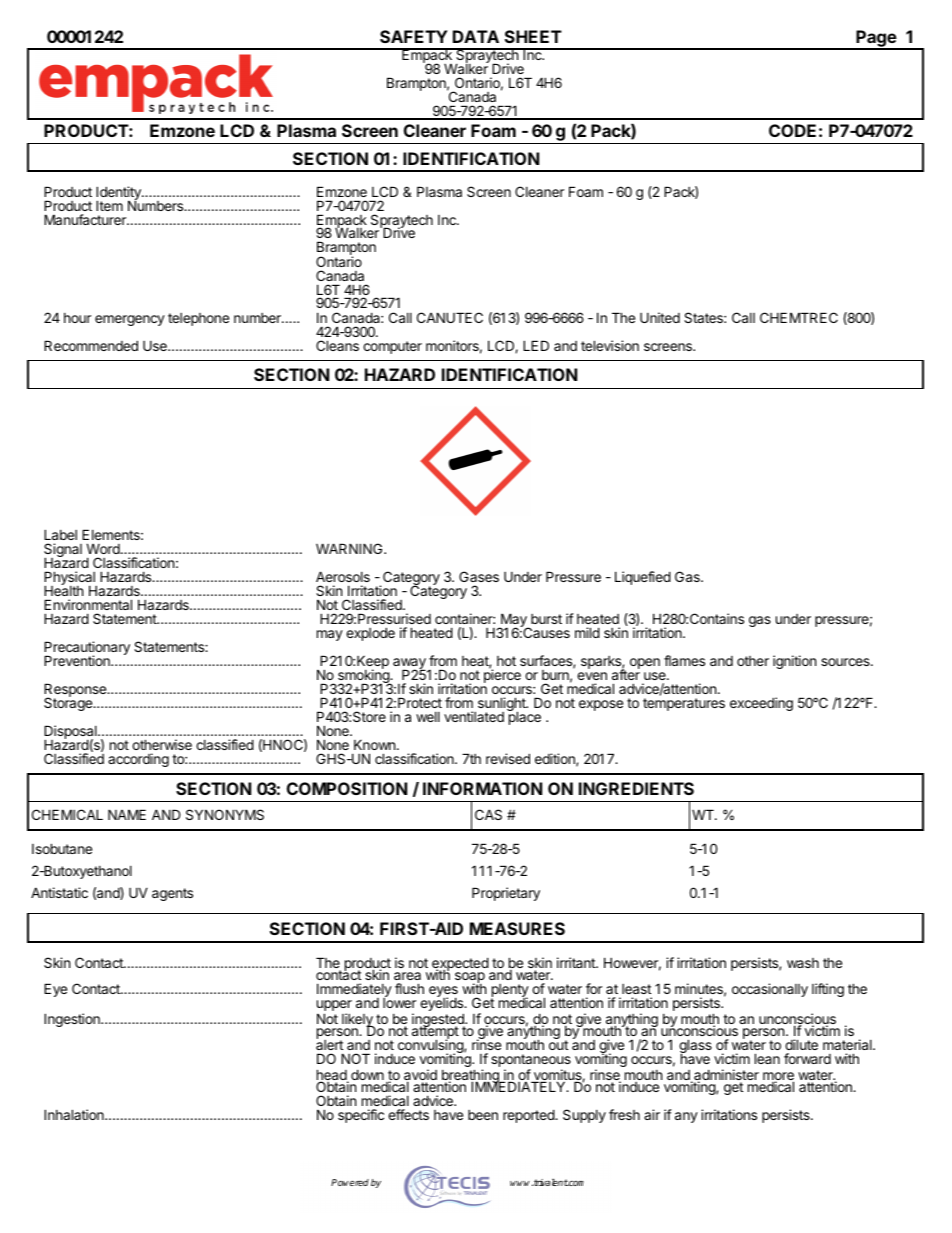 The height and width of the page is (1233, 952). Describe the element at coordinates (660, 317) in the page. I see `United` at that location.
